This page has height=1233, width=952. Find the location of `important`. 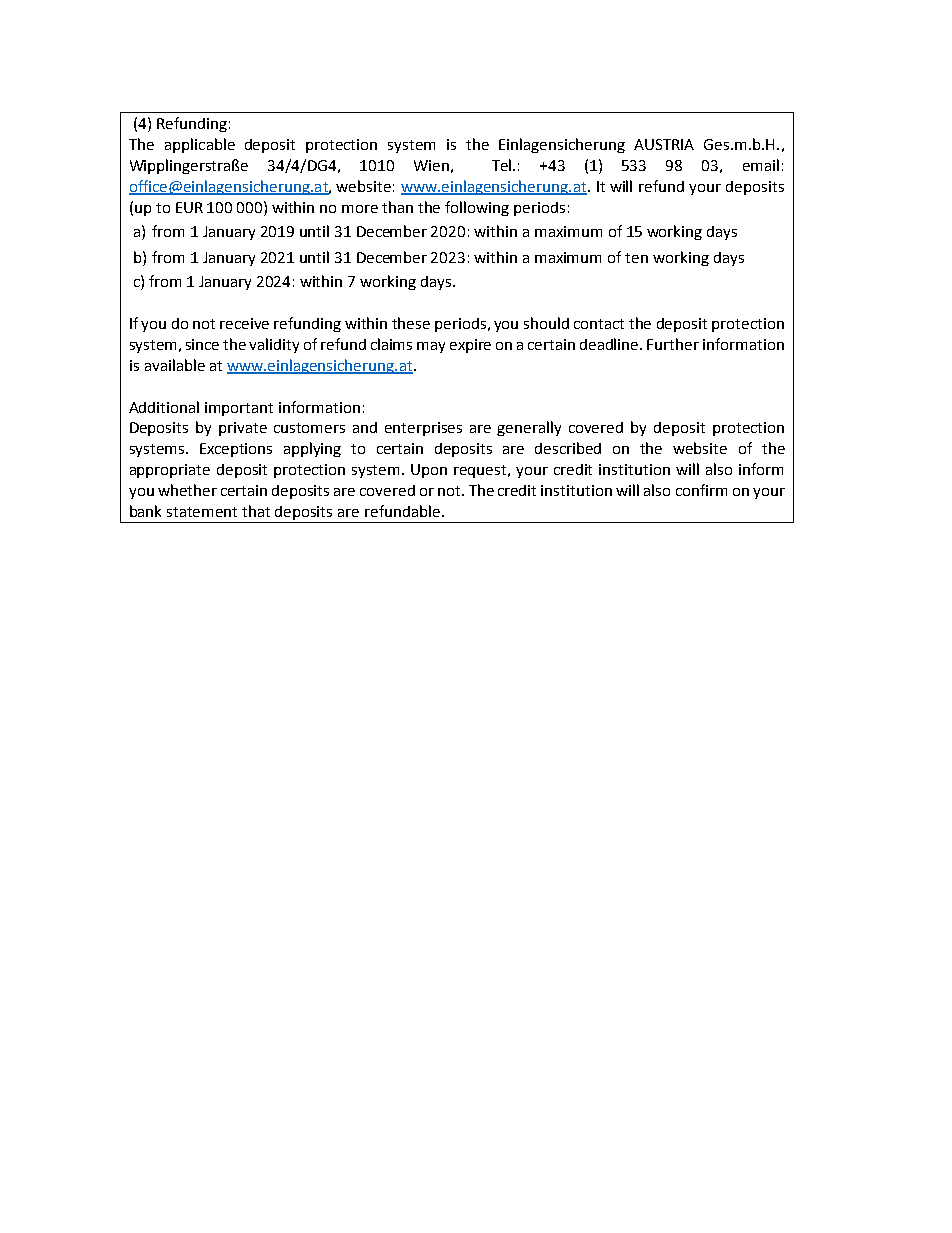

important is located at coordinates (239, 409).
